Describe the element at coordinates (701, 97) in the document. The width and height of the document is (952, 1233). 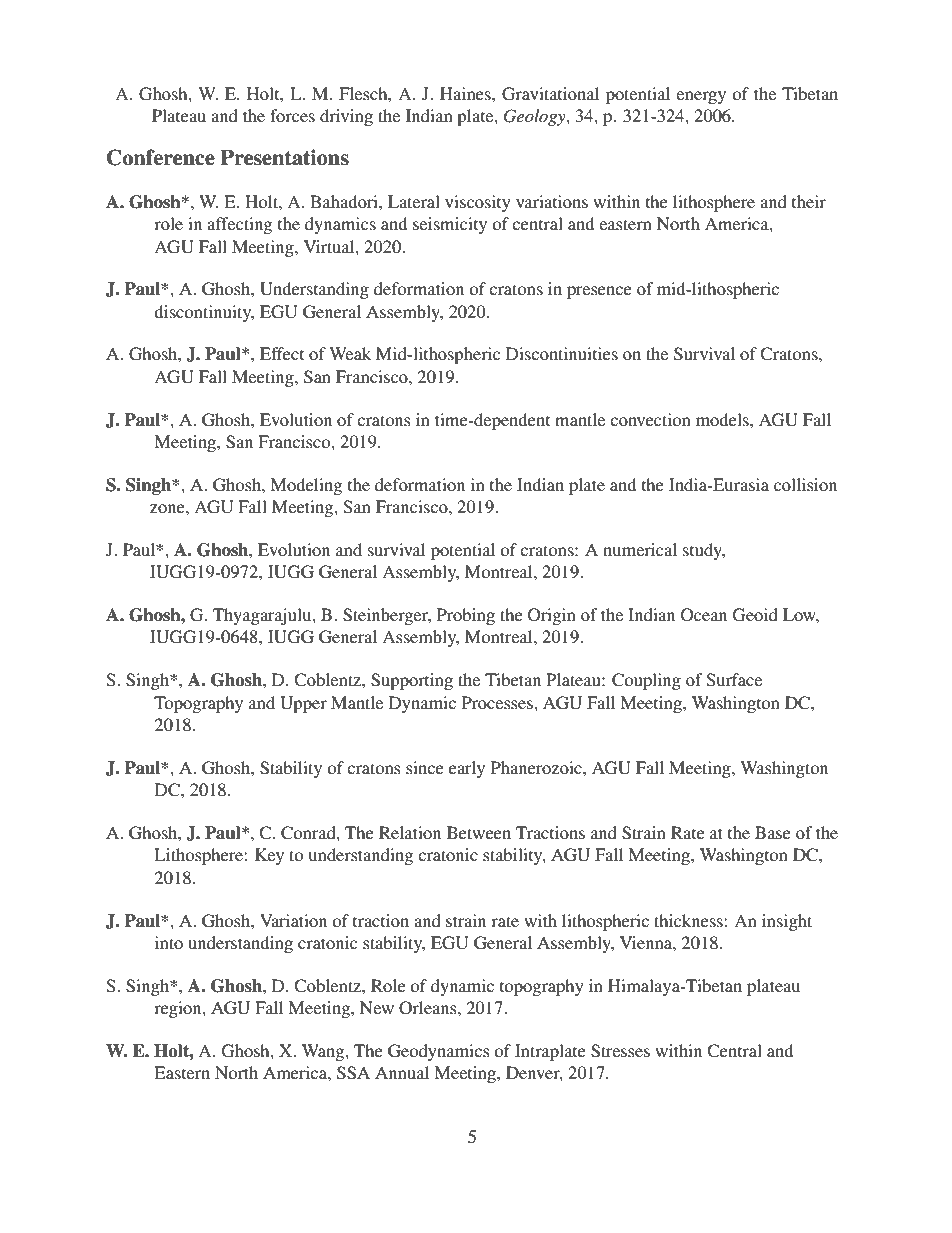
I see `energy` at that location.
